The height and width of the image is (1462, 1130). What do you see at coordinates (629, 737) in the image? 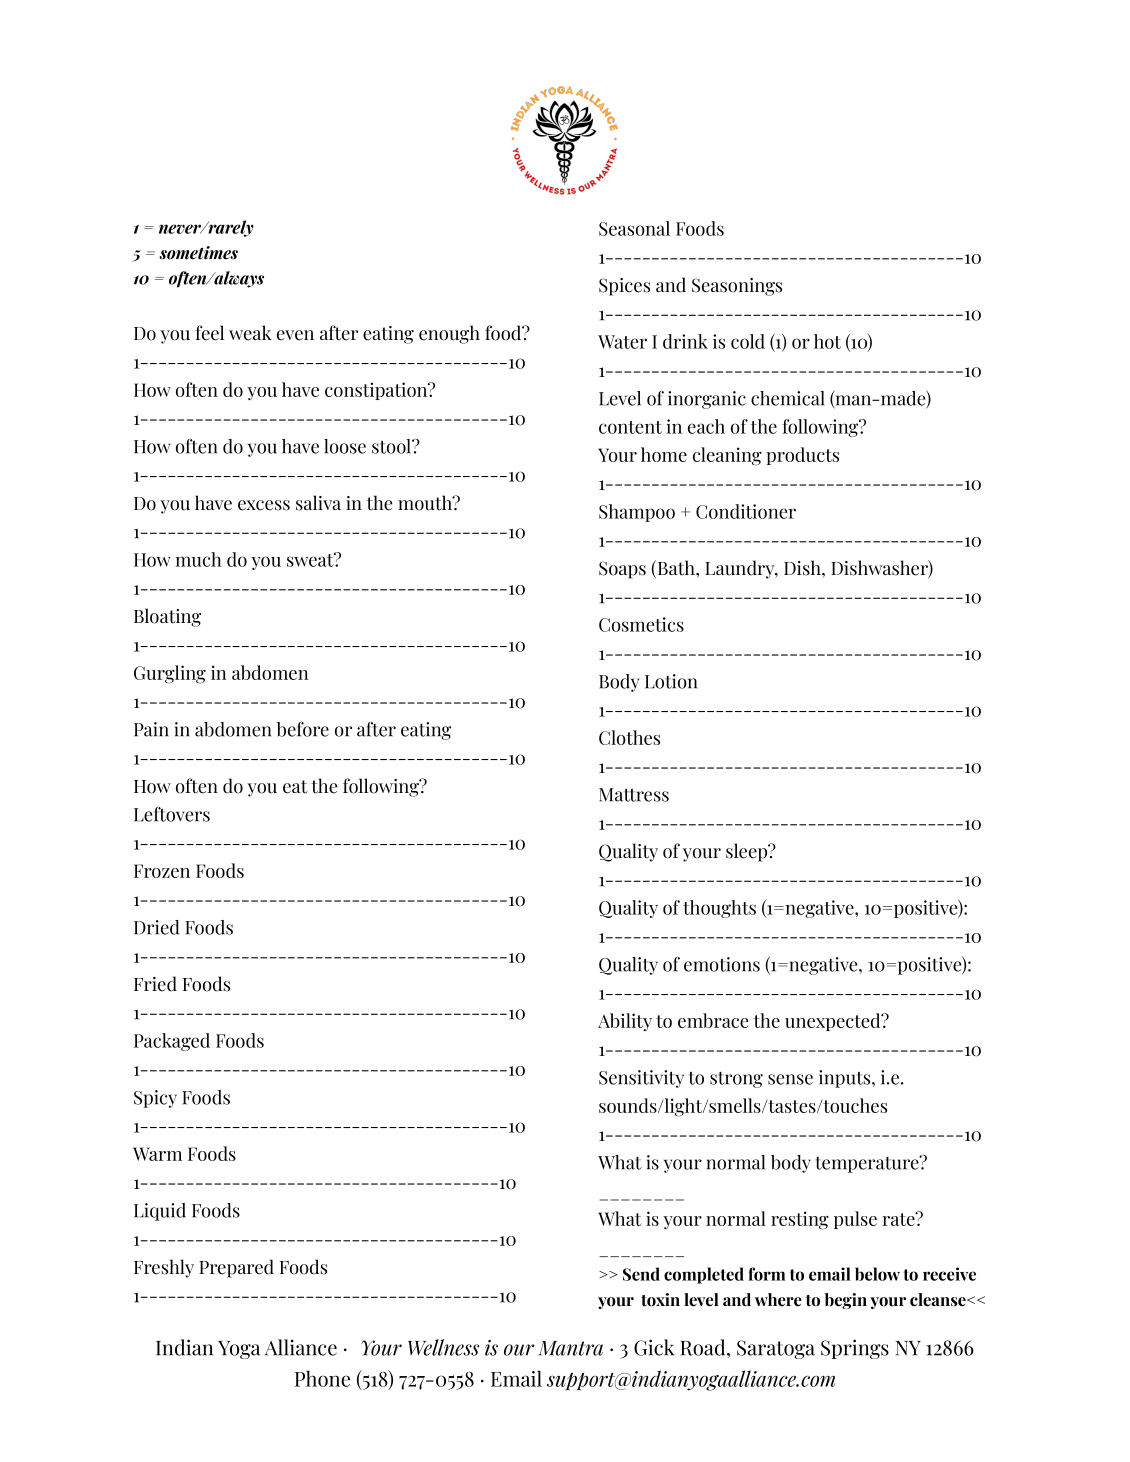
I see `Clothes` at bounding box center [629, 737].
